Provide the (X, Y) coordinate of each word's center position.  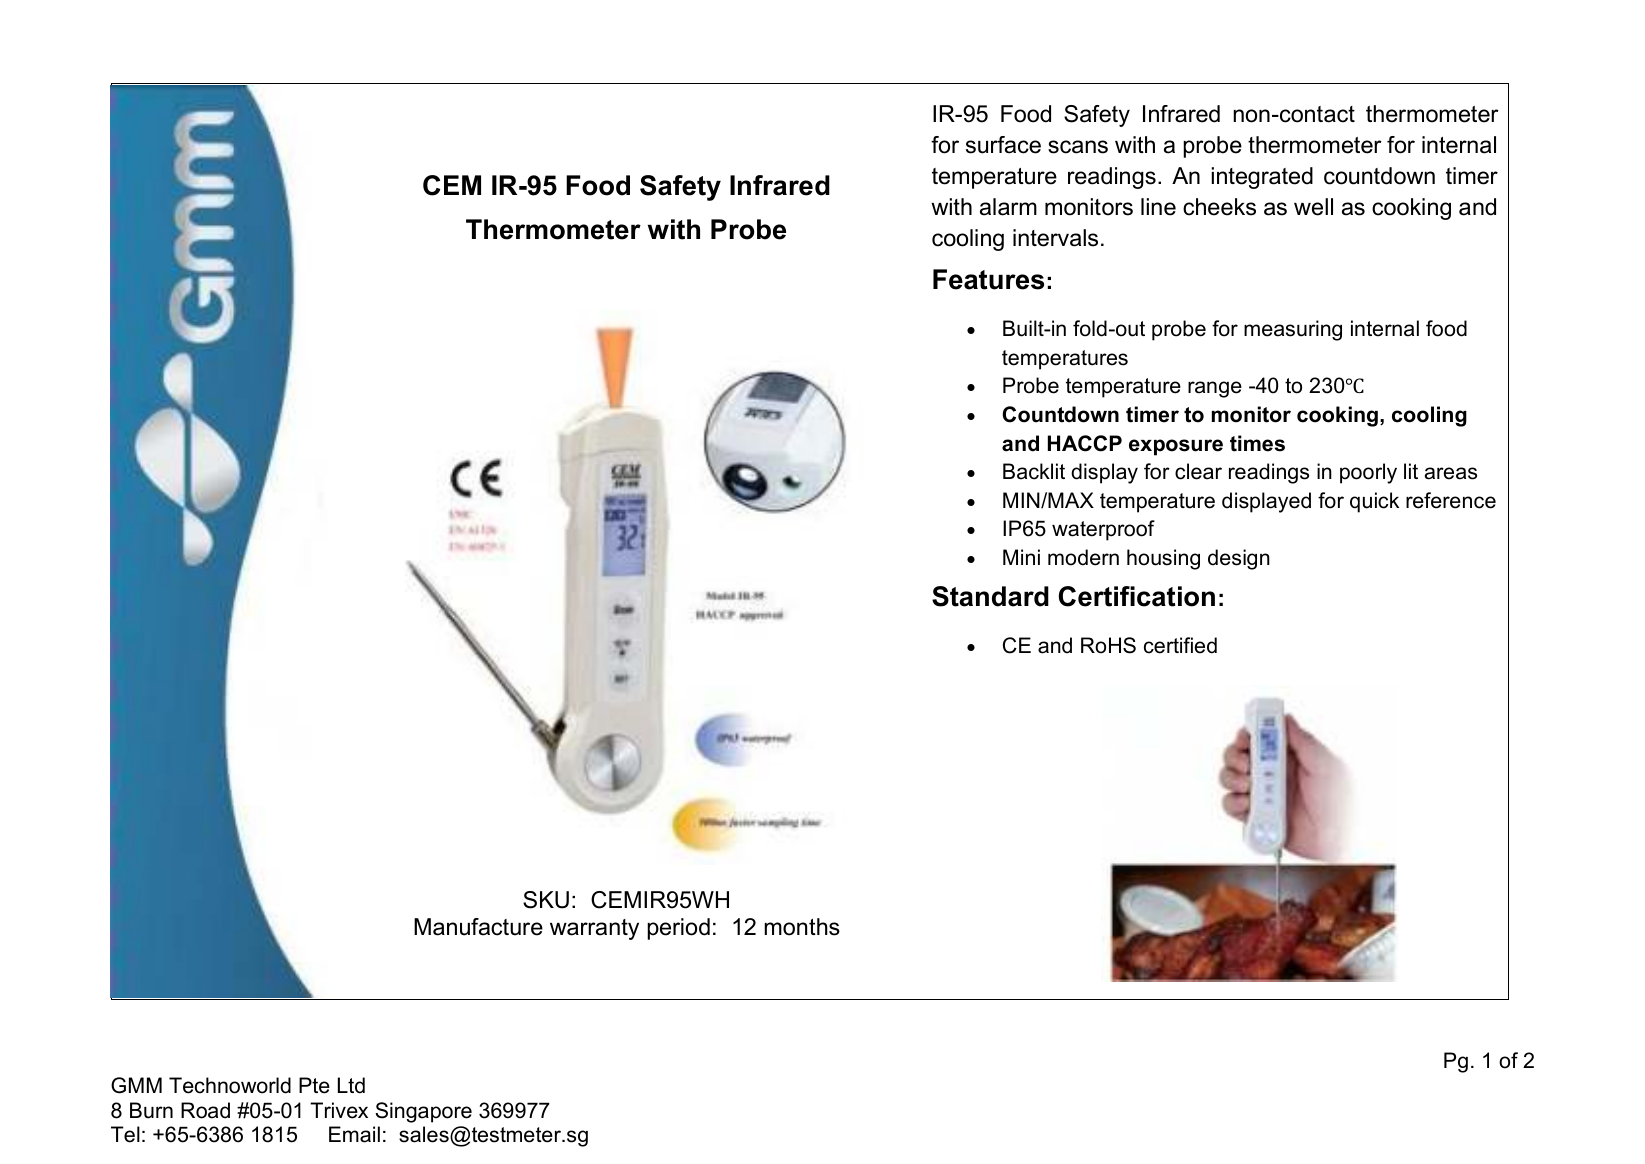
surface (1003, 145)
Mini (1021, 557)
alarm (1008, 207)
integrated (1262, 178)
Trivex (339, 1110)
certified (1180, 645)
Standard (990, 596)
